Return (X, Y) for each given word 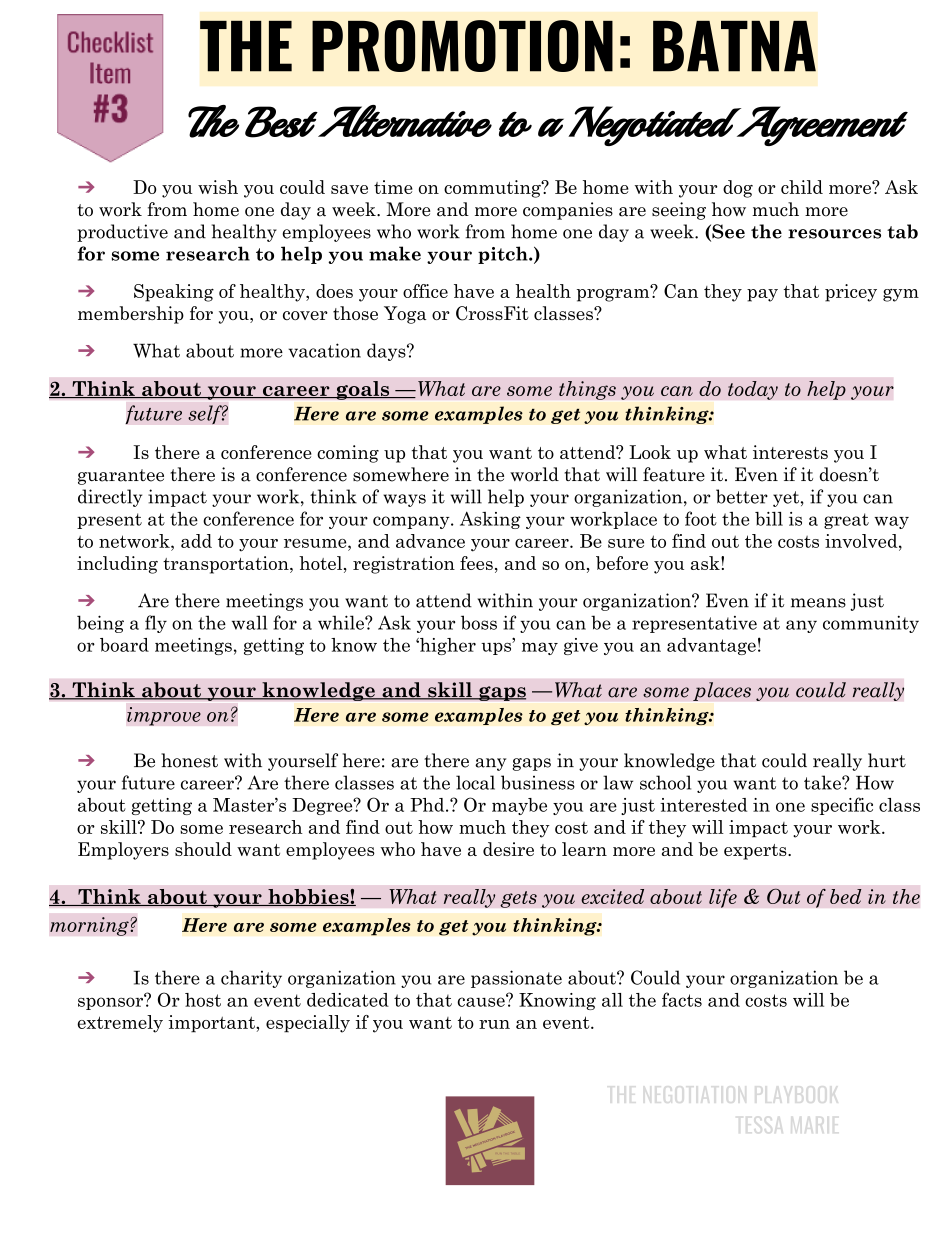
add (196, 541)
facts (682, 999)
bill (769, 519)
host (203, 1000)
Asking (490, 520)
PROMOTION (462, 46)
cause (482, 1001)
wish (218, 187)
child (802, 187)
